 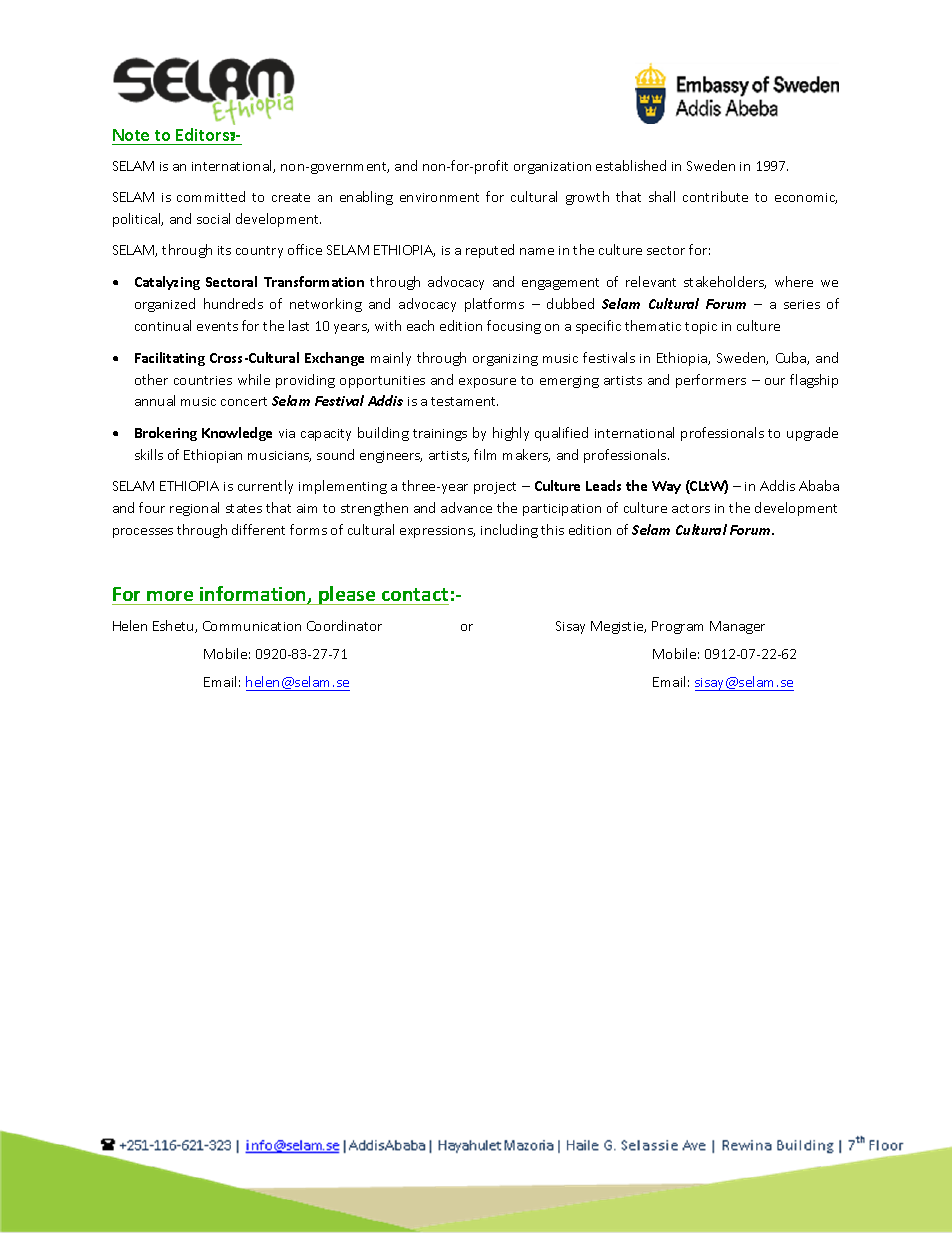 I want to click on exposure, so click(x=487, y=383).
